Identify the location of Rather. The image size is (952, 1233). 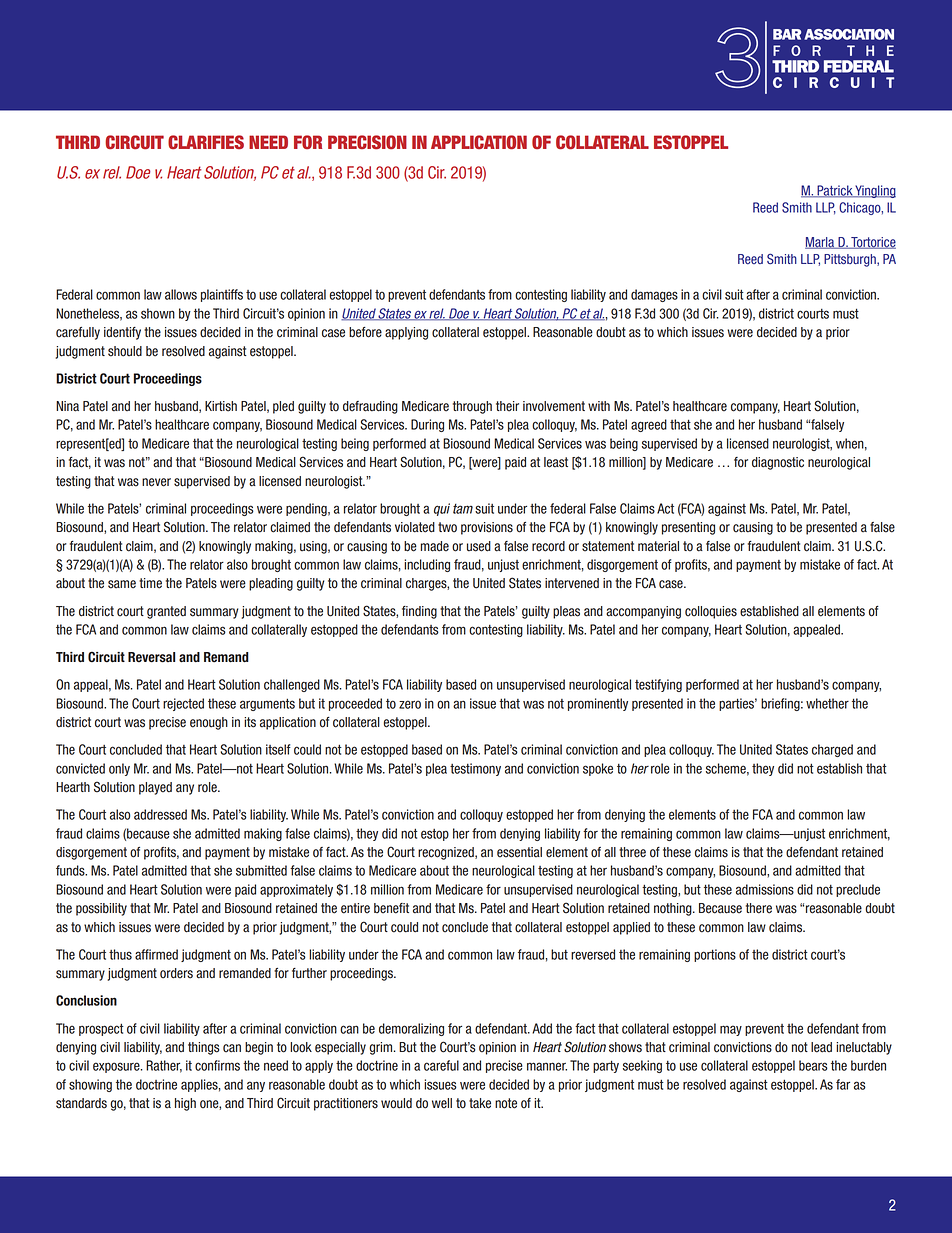
(164, 1066).
